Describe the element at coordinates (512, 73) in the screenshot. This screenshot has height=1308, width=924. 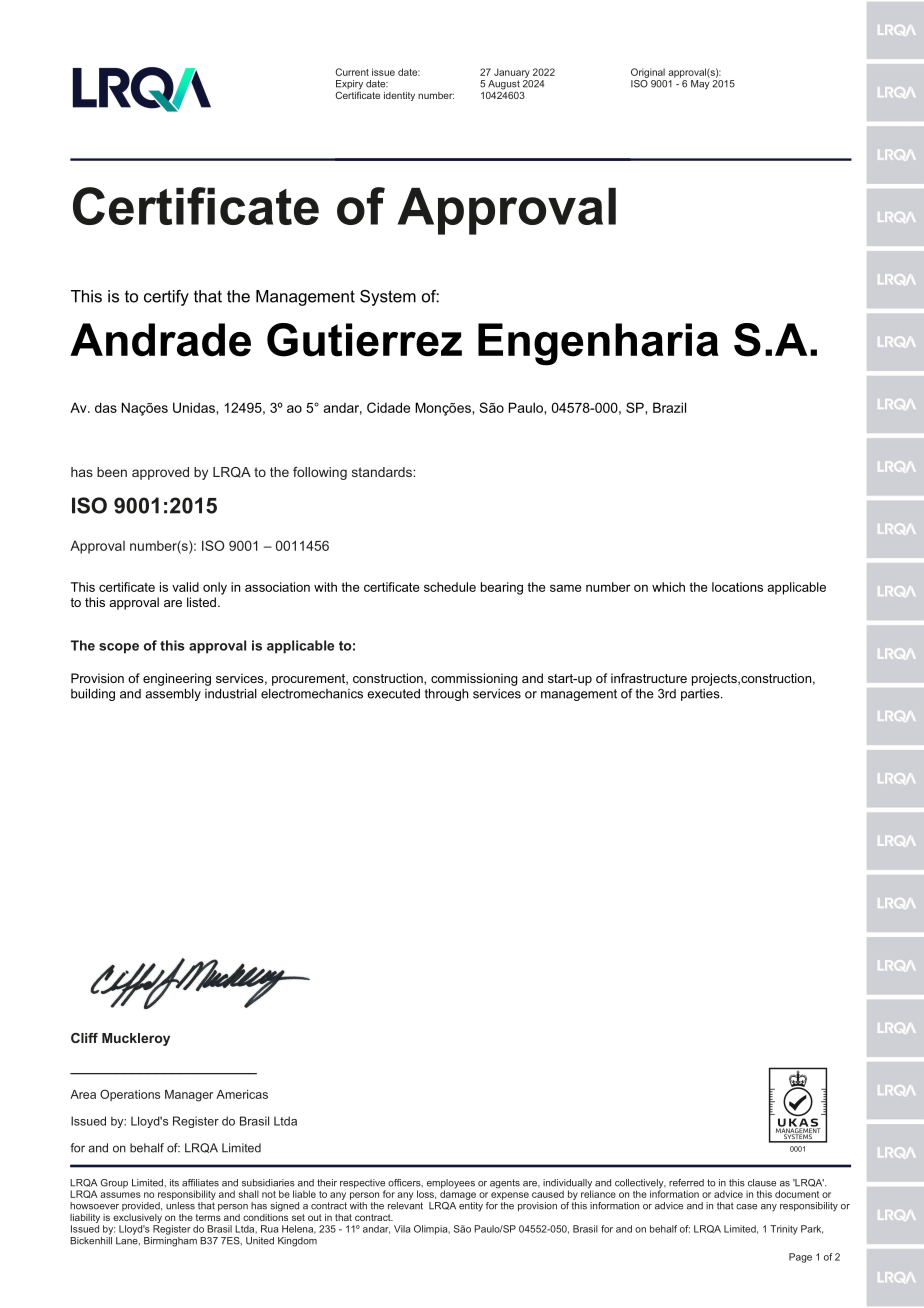
I see `January` at that location.
